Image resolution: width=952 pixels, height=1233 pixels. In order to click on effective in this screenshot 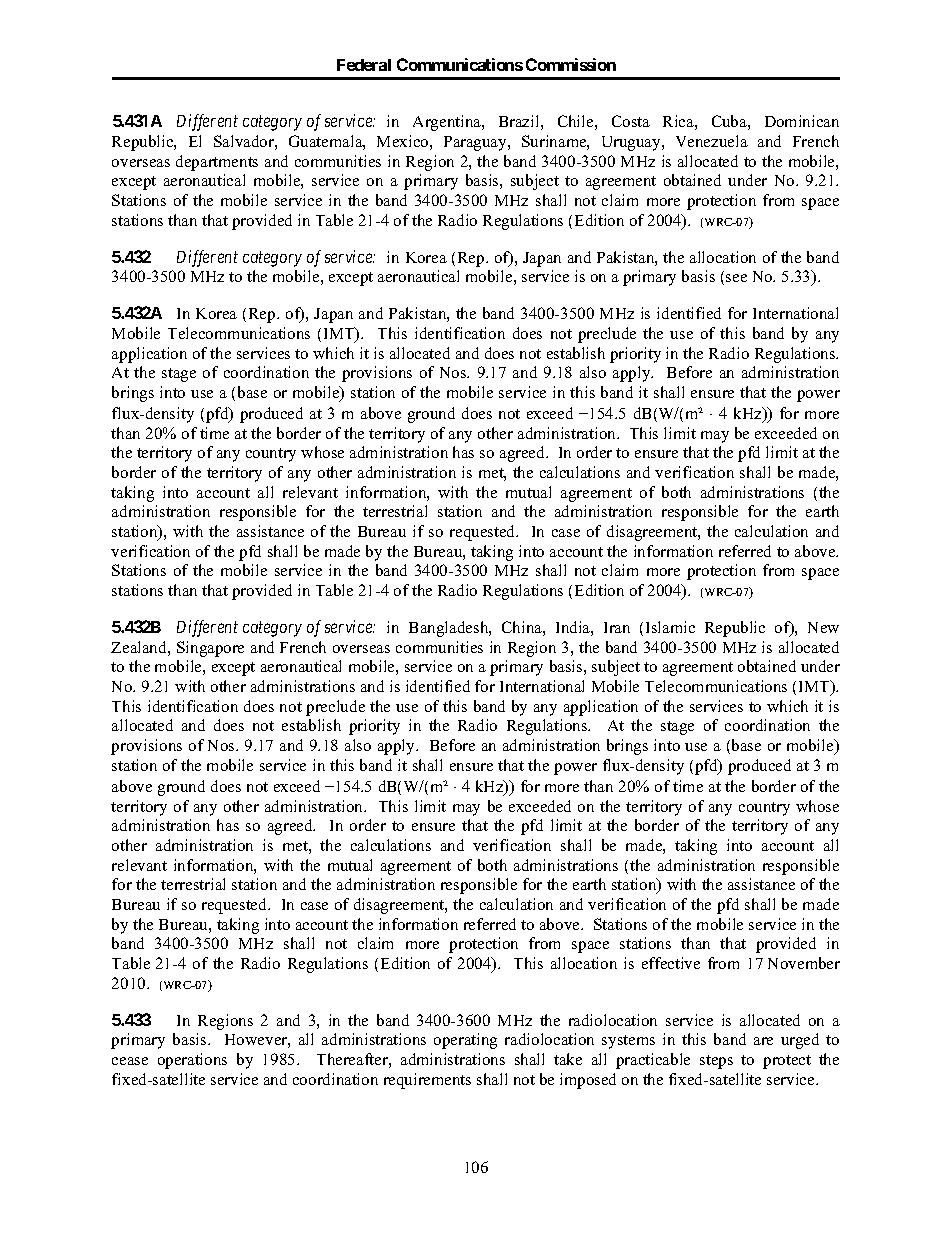, I will do `click(671, 963)`.
